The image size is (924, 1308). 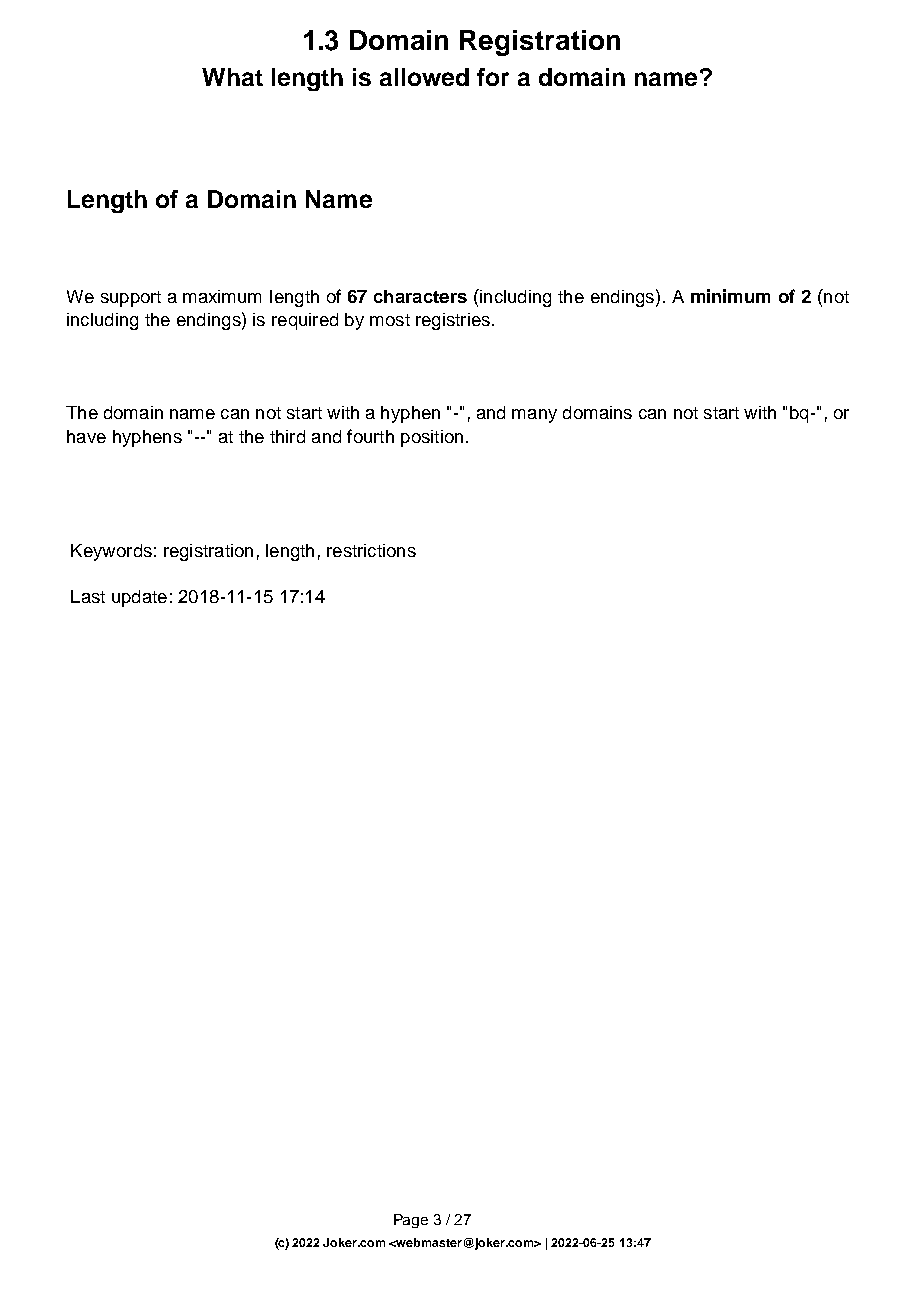 What do you see at coordinates (88, 596) in the screenshot?
I see `Last` at bounding box center [88, 596].
